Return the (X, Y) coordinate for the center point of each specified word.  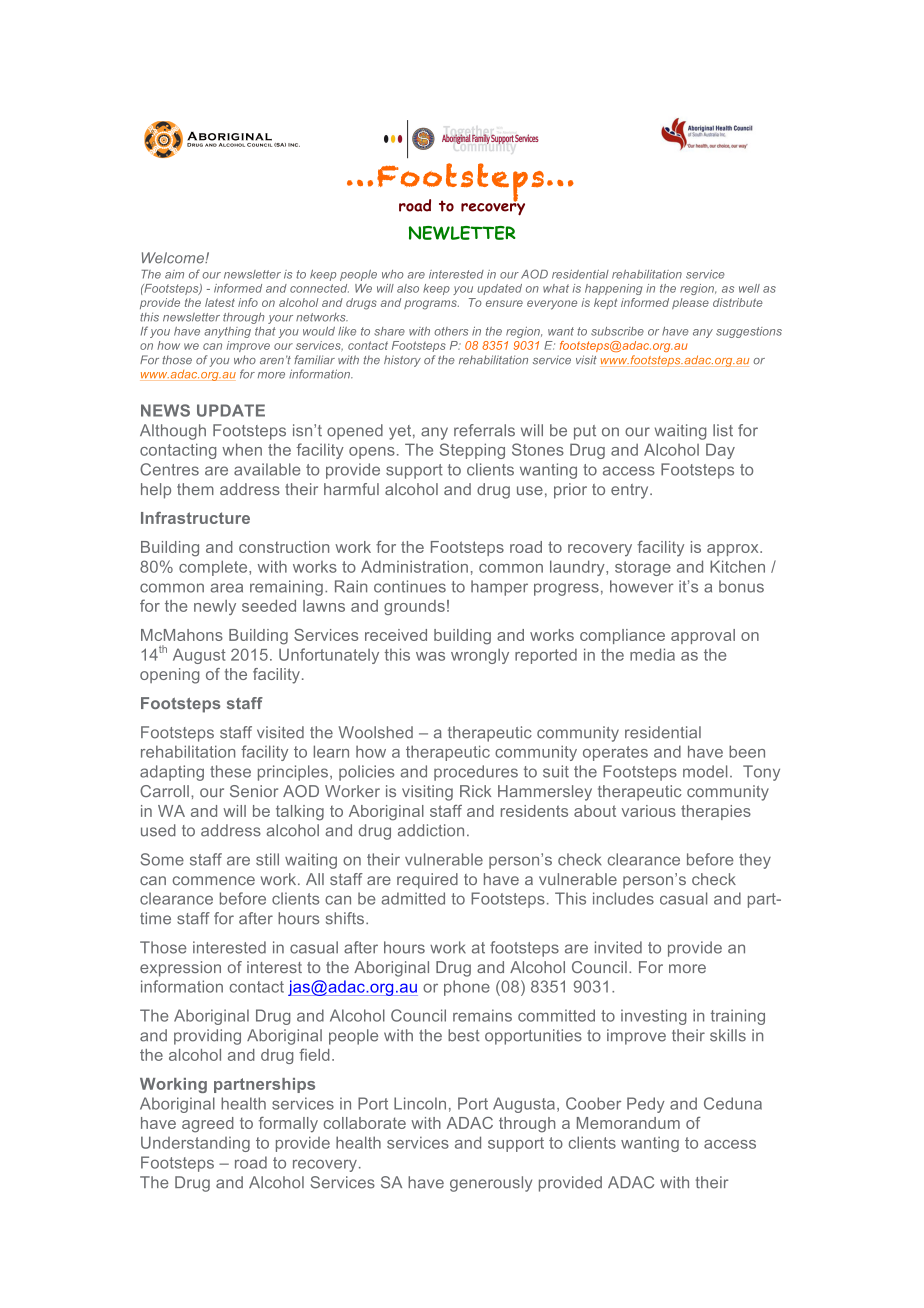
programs (431, 305)
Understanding (195, 1144)
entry (631, 491)
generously (491, 1184)
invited (618, 947)
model (705, 771)
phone (467, 988)
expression (180, 969)
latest (220, 302)
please (690, 303)
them (195, 489)
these (230, 771)
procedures (476, 773)
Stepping (472, 451)
